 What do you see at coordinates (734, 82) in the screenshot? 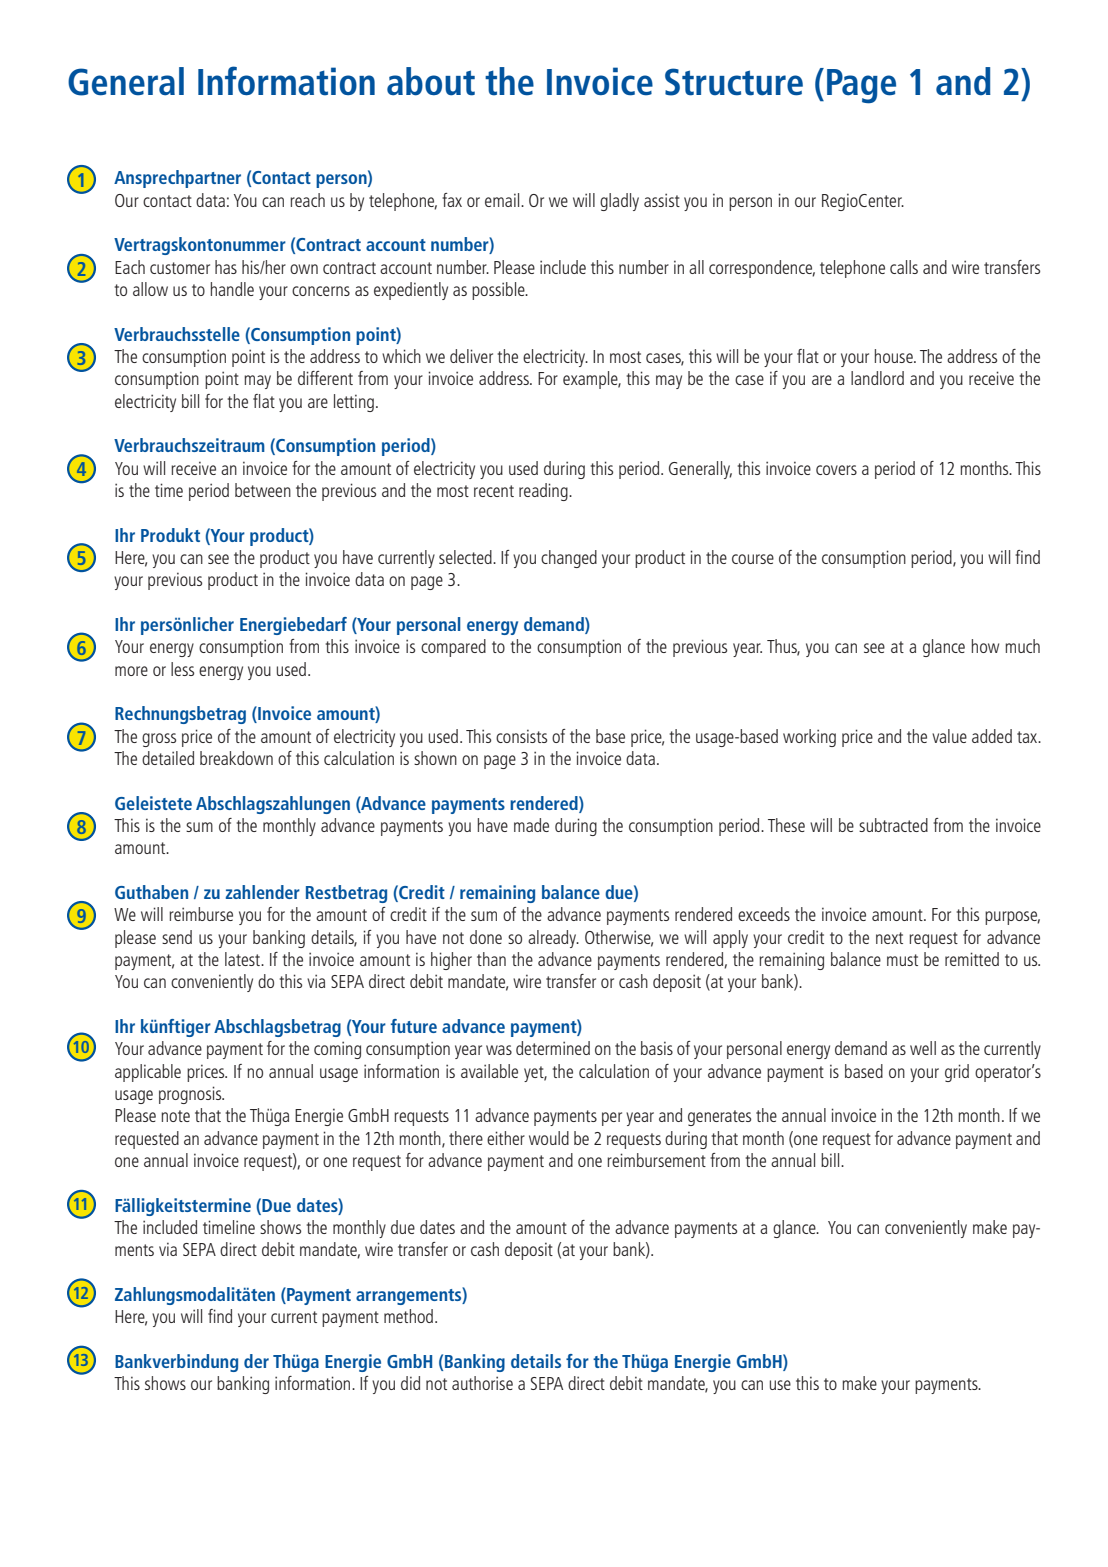
I see `Structure` at bounding box center [734, 82].
